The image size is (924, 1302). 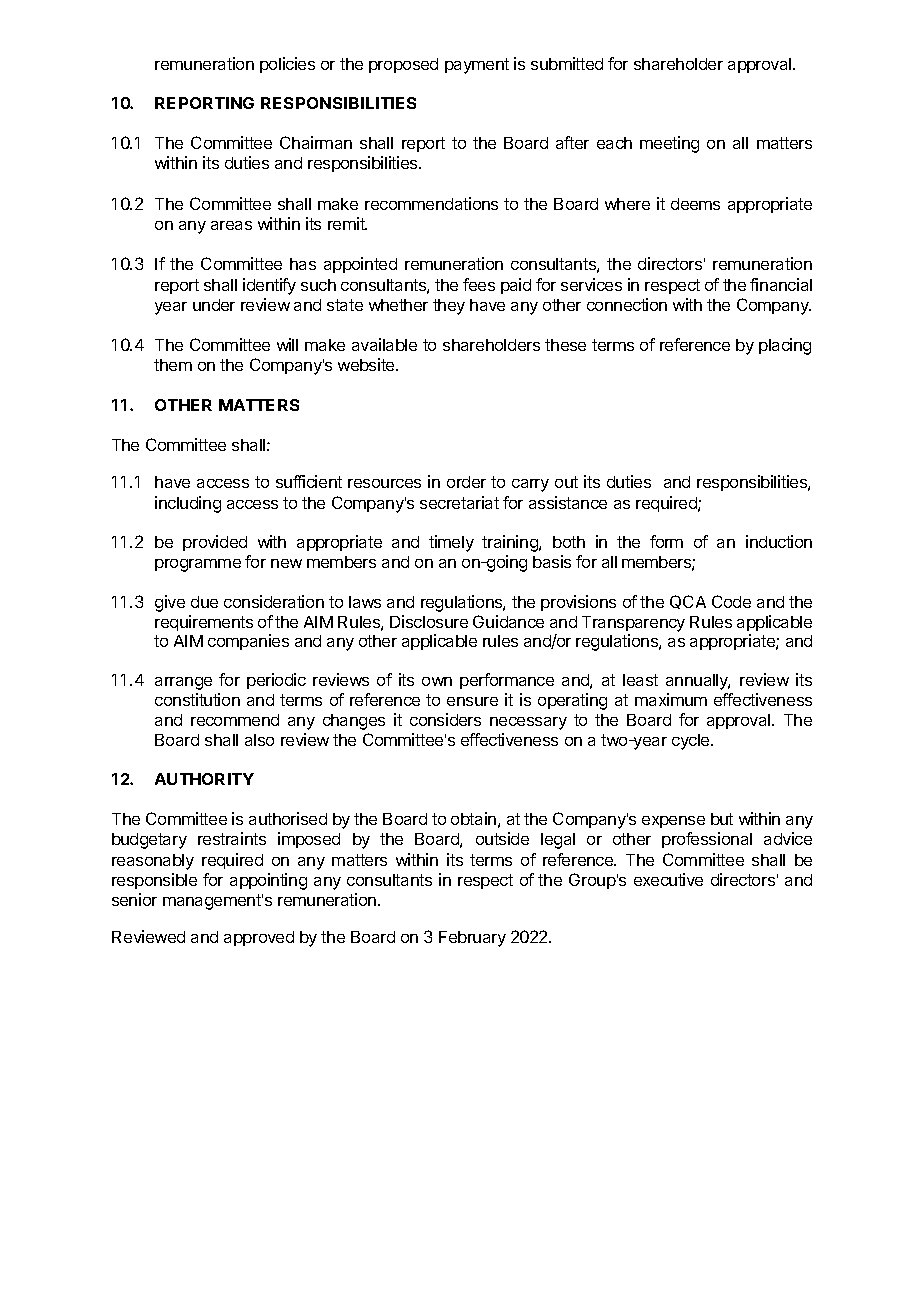 I want to click on meeting, so click(x=669, y=144).
